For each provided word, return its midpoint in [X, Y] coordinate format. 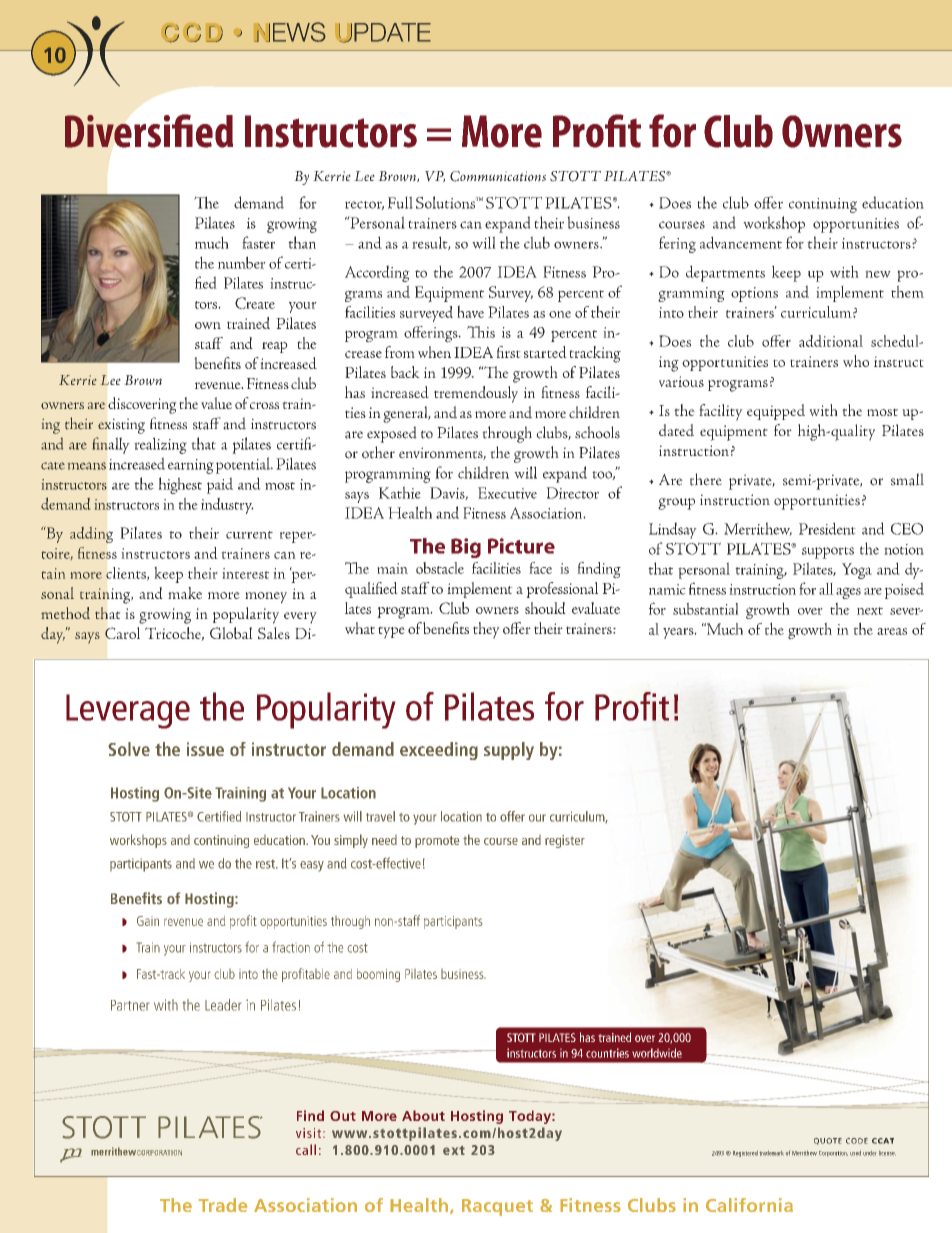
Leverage [128, 711]
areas [892, 631]
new [878, 274]
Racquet [497, 1207]
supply [509, 751]
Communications [498, 176]
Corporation [833, 1154]
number [242, 262]
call [306, 1149]
